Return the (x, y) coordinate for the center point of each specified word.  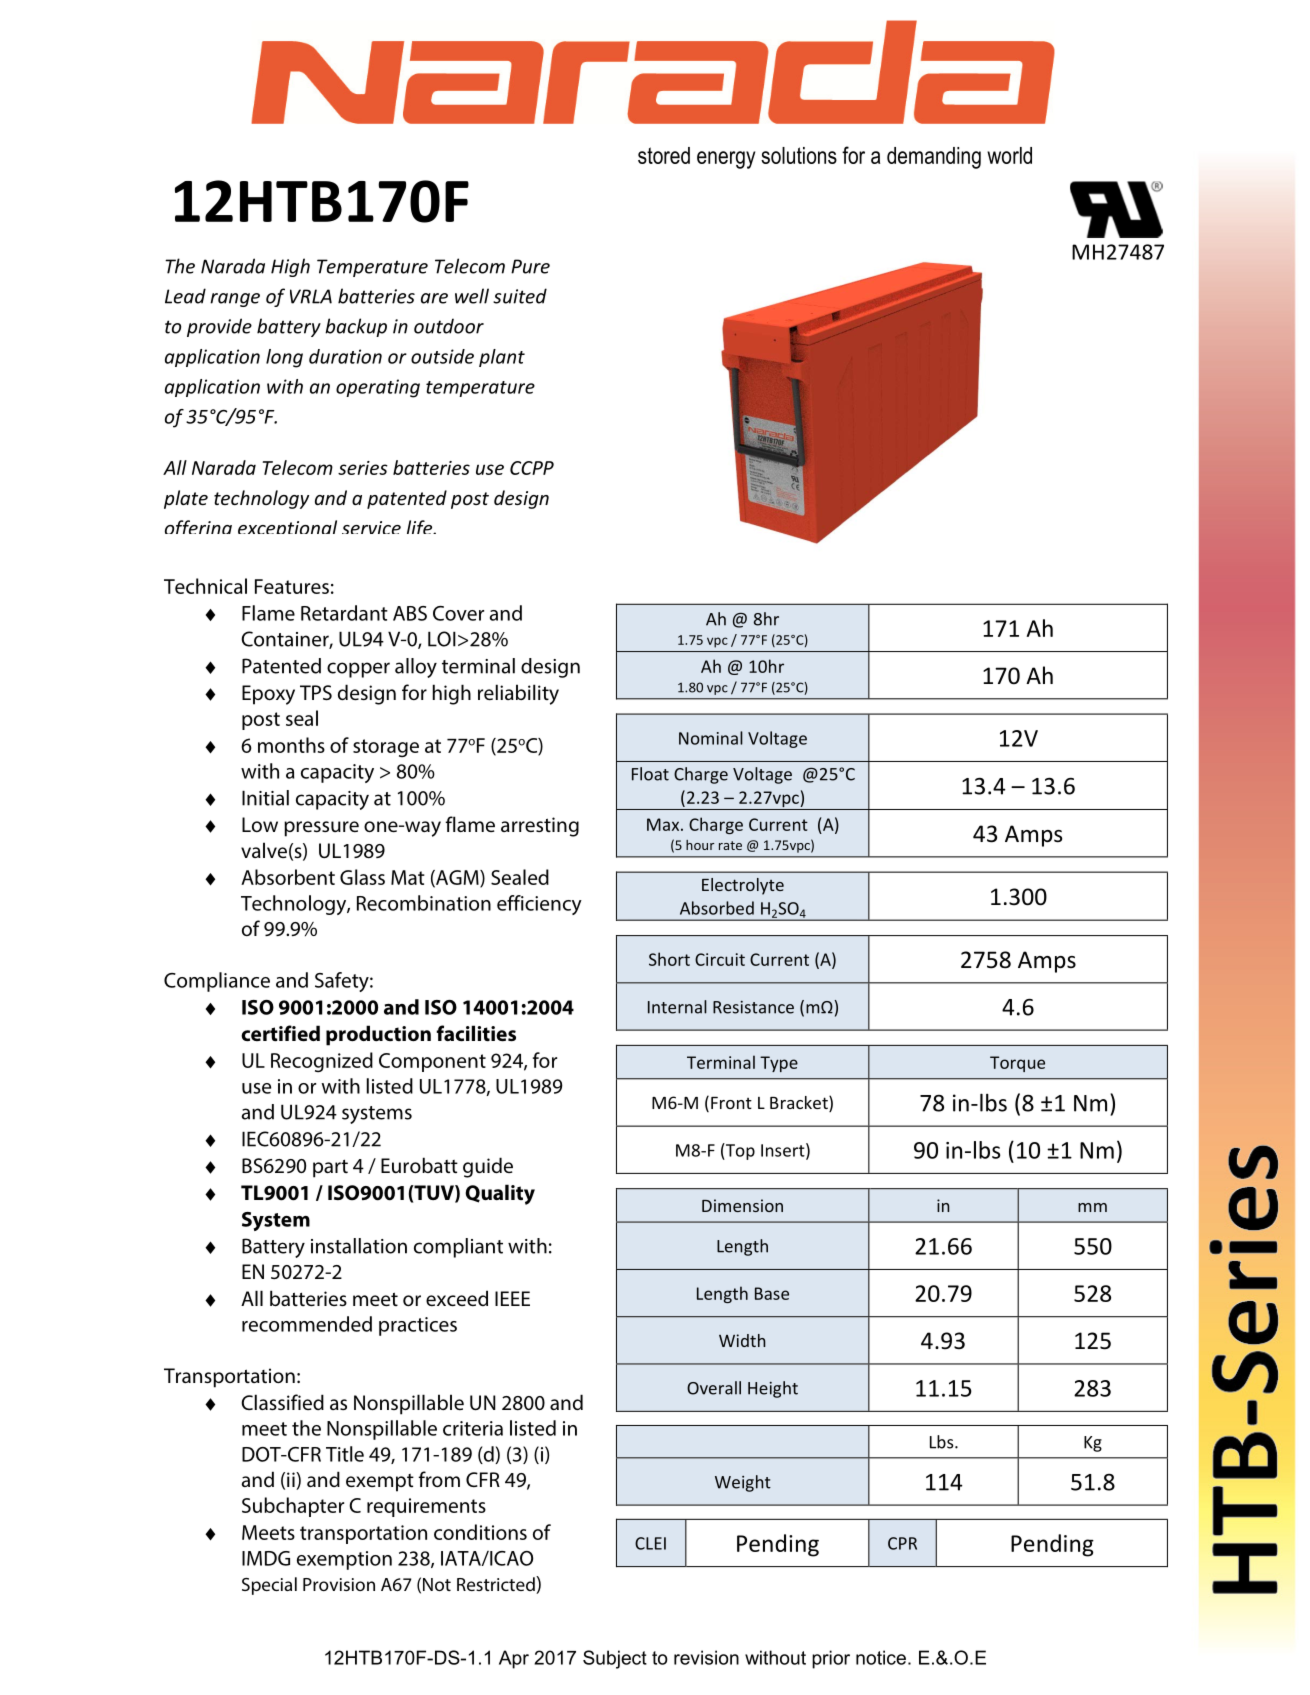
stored (664, 155)
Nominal (711, 738)
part (330, 1168)
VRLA (311, 296)
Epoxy (268, 695)
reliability (518, 694)
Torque (1017, 1064)
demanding (934, 158)
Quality (500, 1194)
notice (881, 1657)
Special (269, 1586)
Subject (615, 1659)
